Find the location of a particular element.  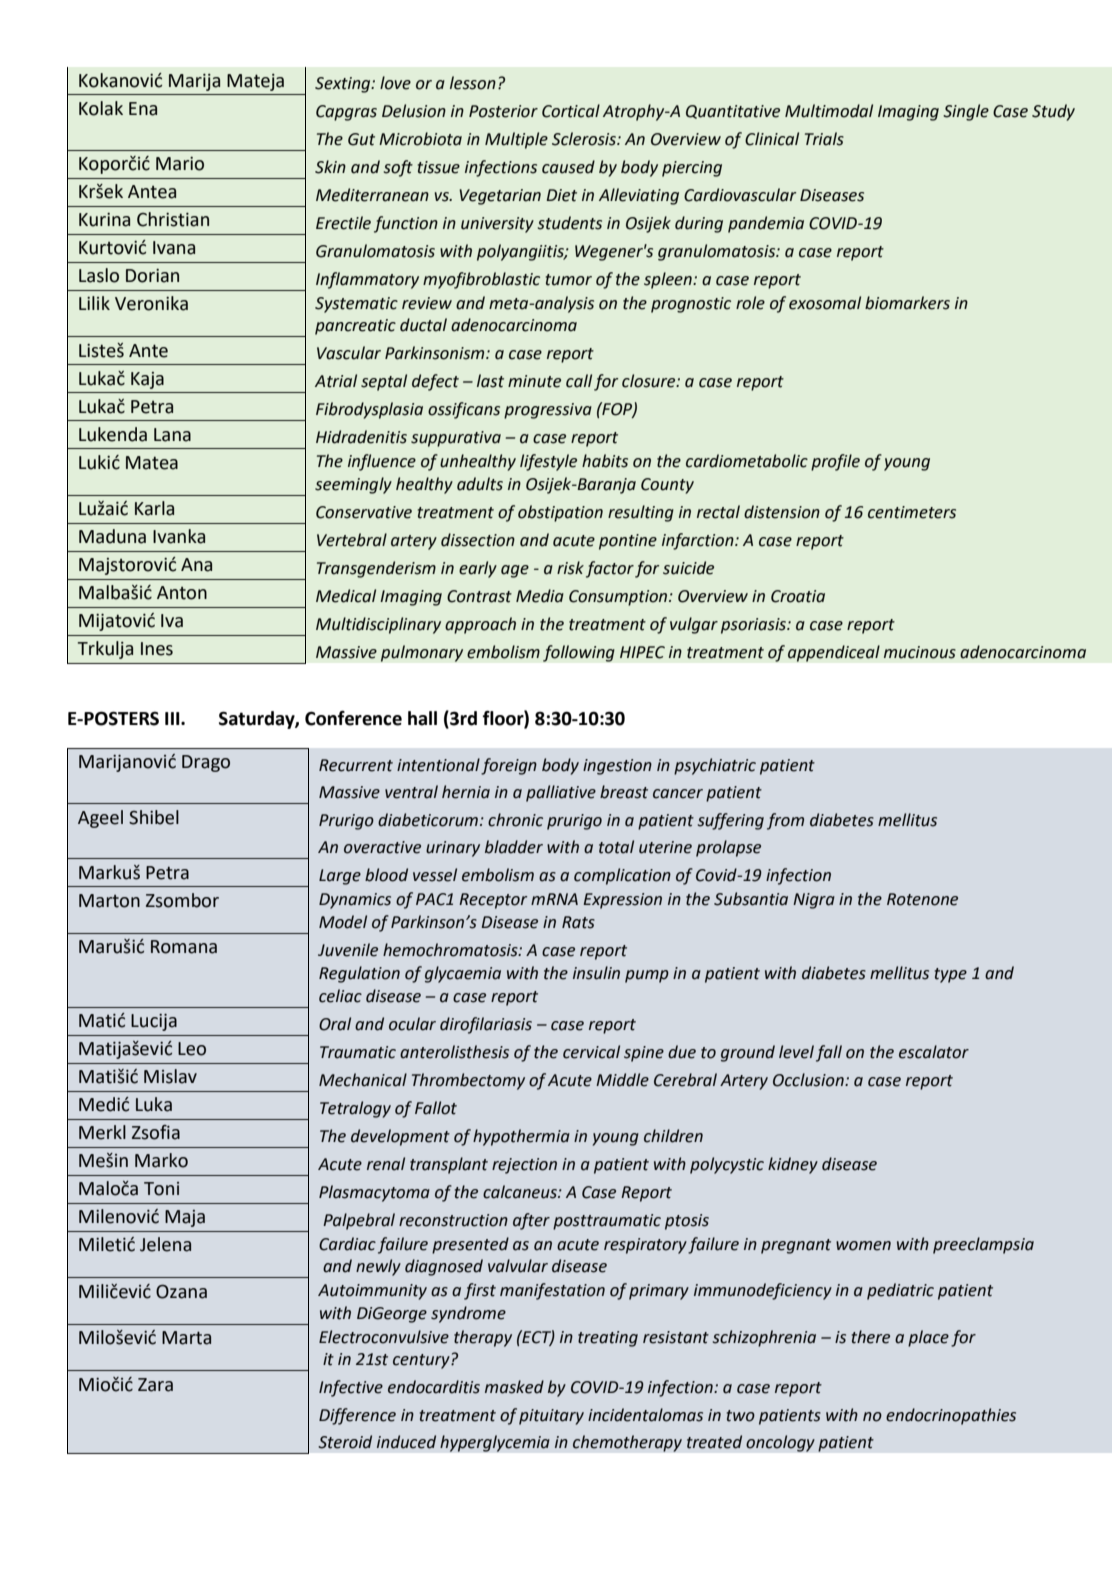

Single is located at coordinates (966, 112).
